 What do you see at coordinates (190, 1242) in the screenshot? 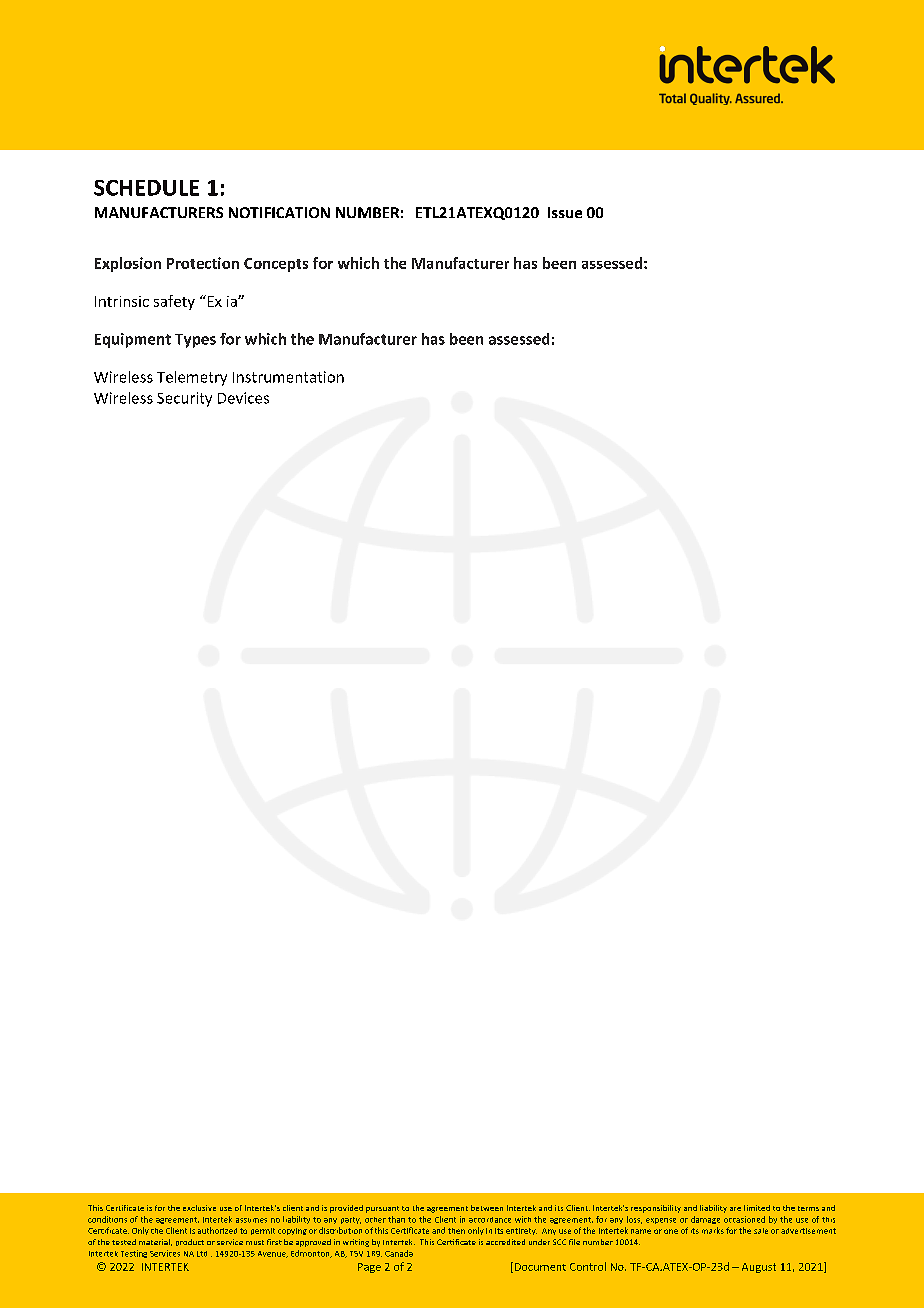
I see `product` at bounding box center [190, 1242].
